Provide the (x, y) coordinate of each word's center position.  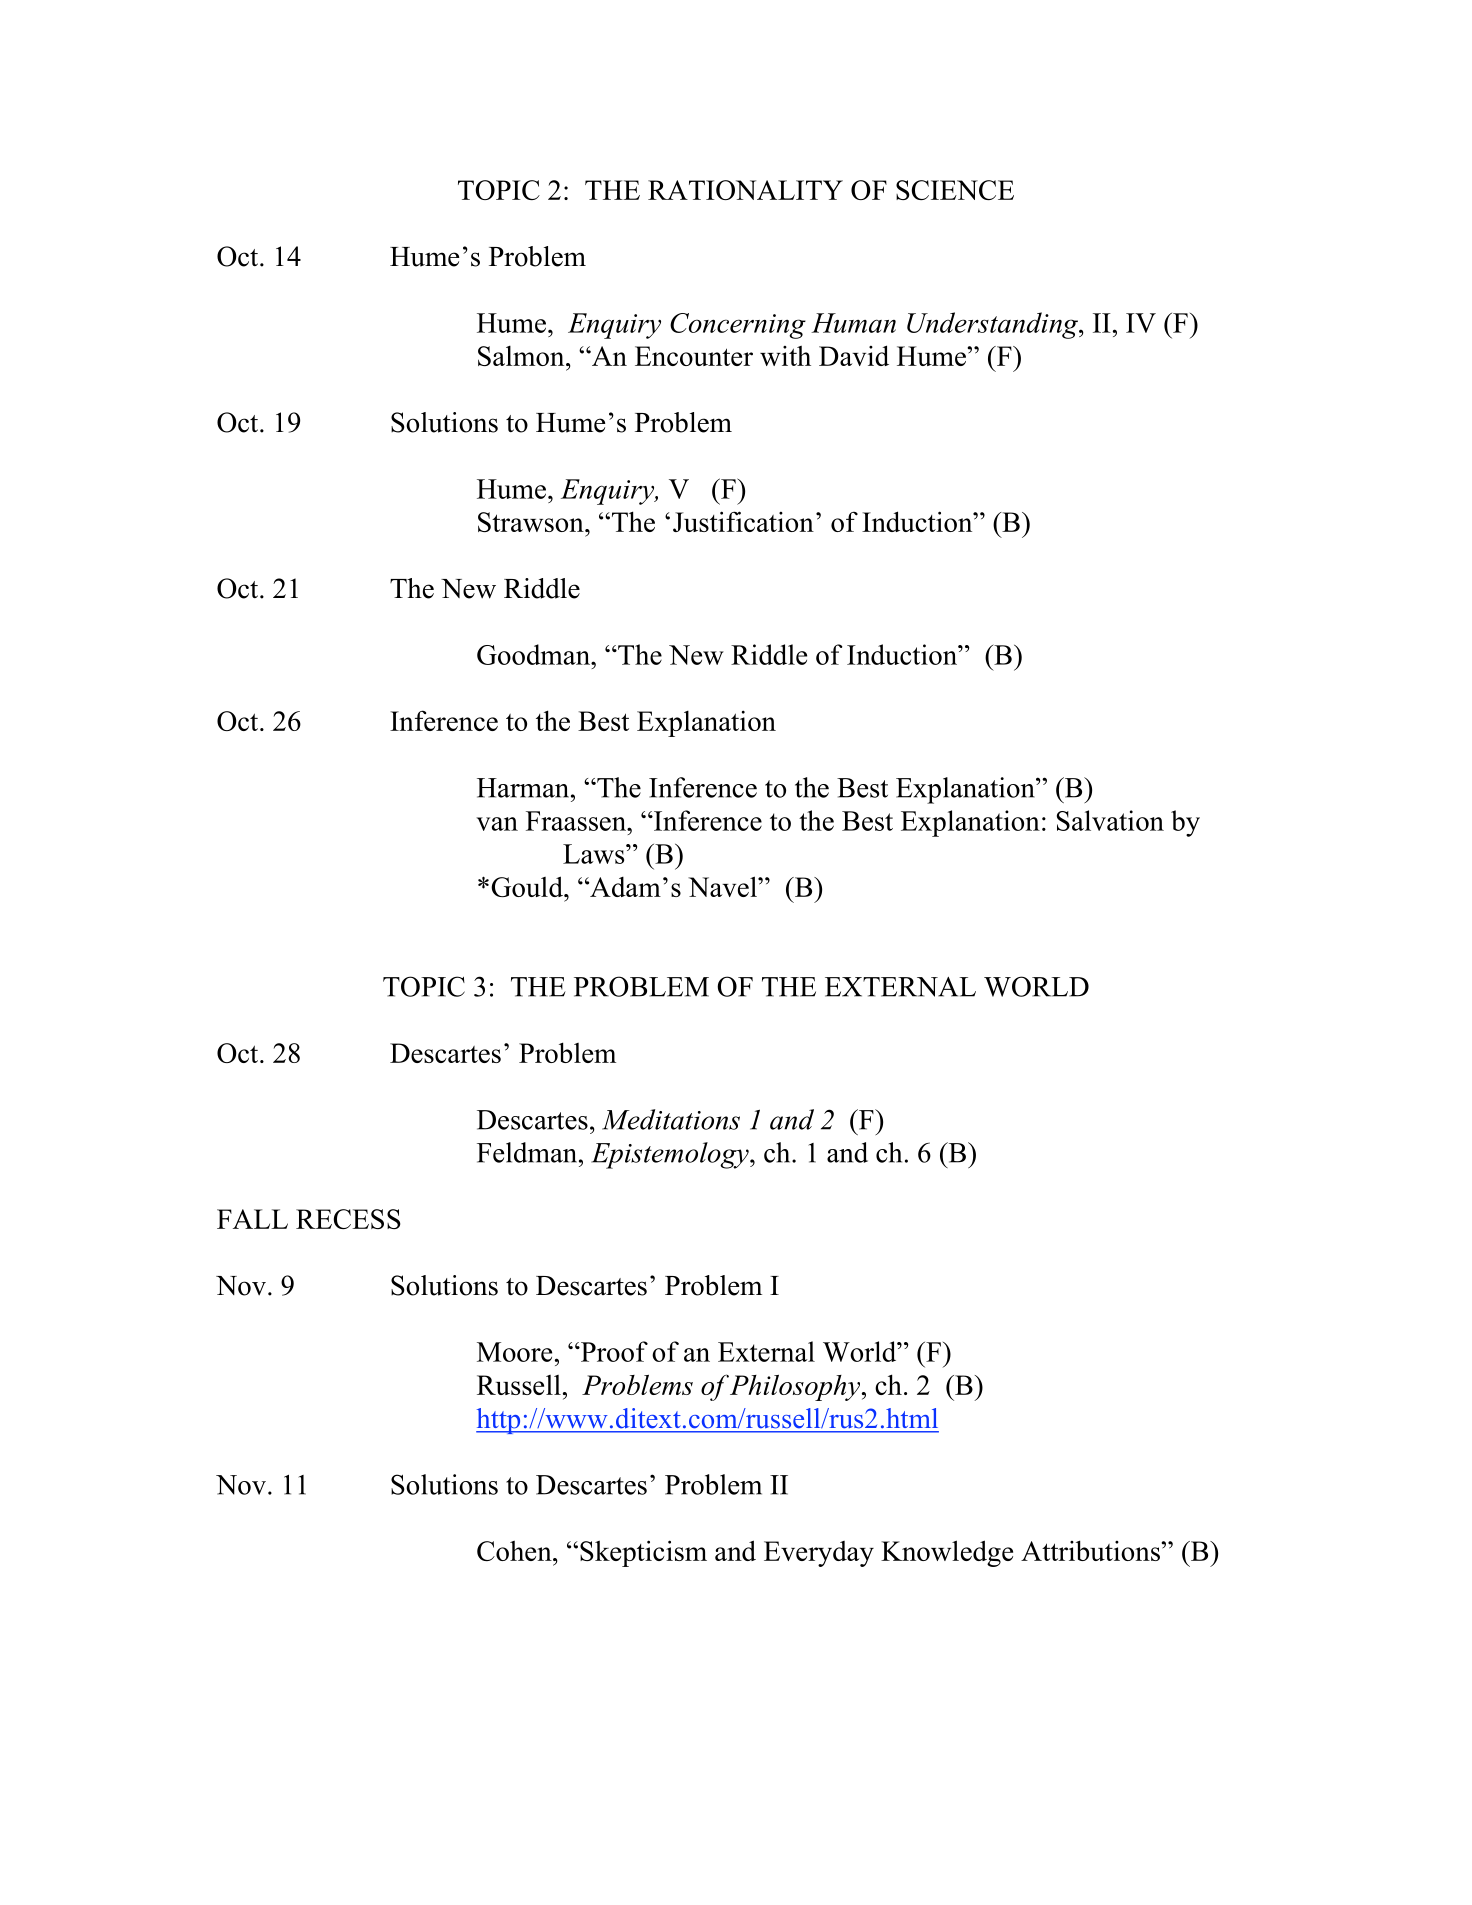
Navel (723, 886)
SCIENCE (955, 190)
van (497, 824)
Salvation (1110, 820)
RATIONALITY (745, 190)
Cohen (515, 1550)
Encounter (694, 356)
